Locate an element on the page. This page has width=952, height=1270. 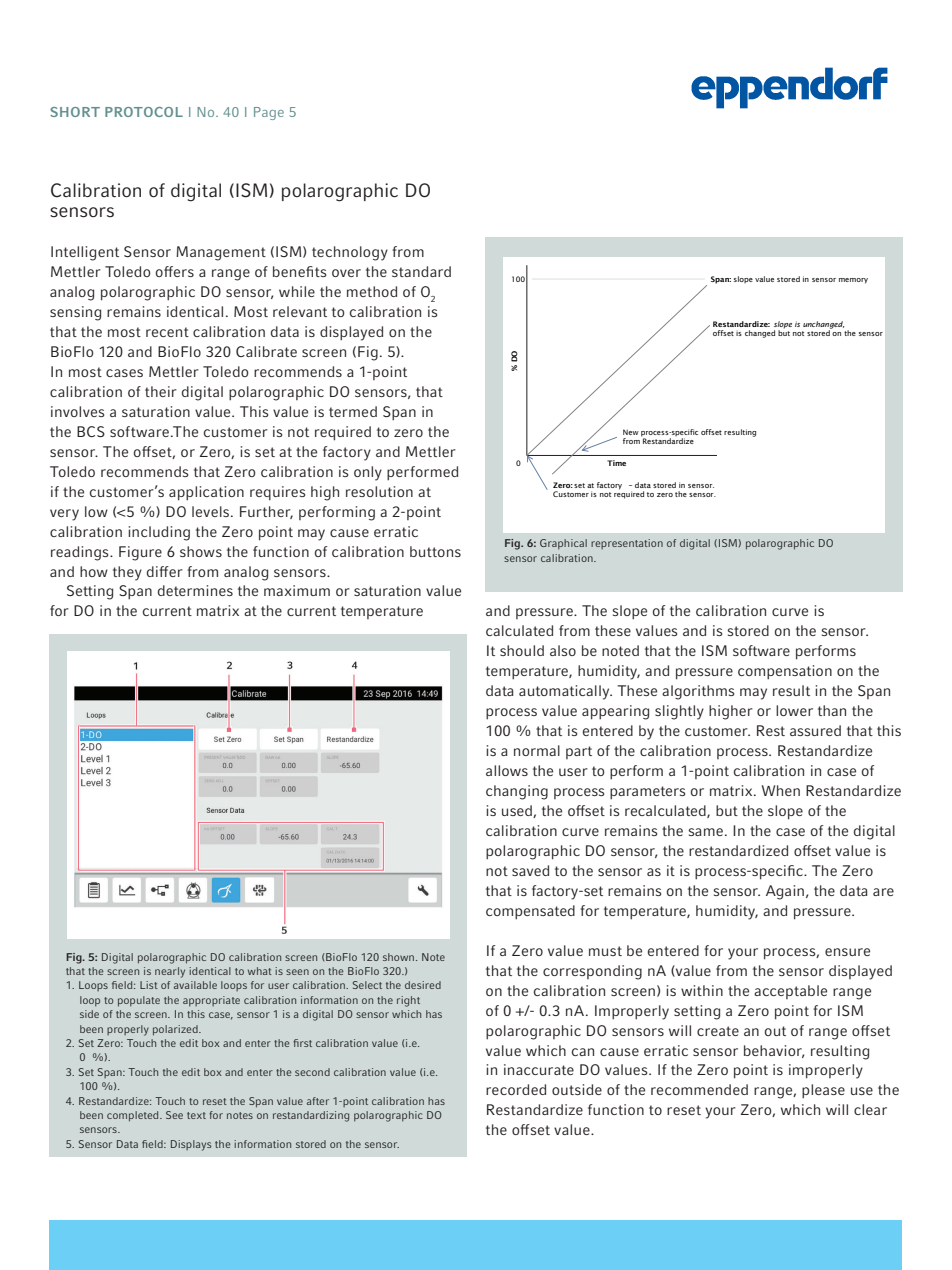
New is located at coordinates (631, 432).
